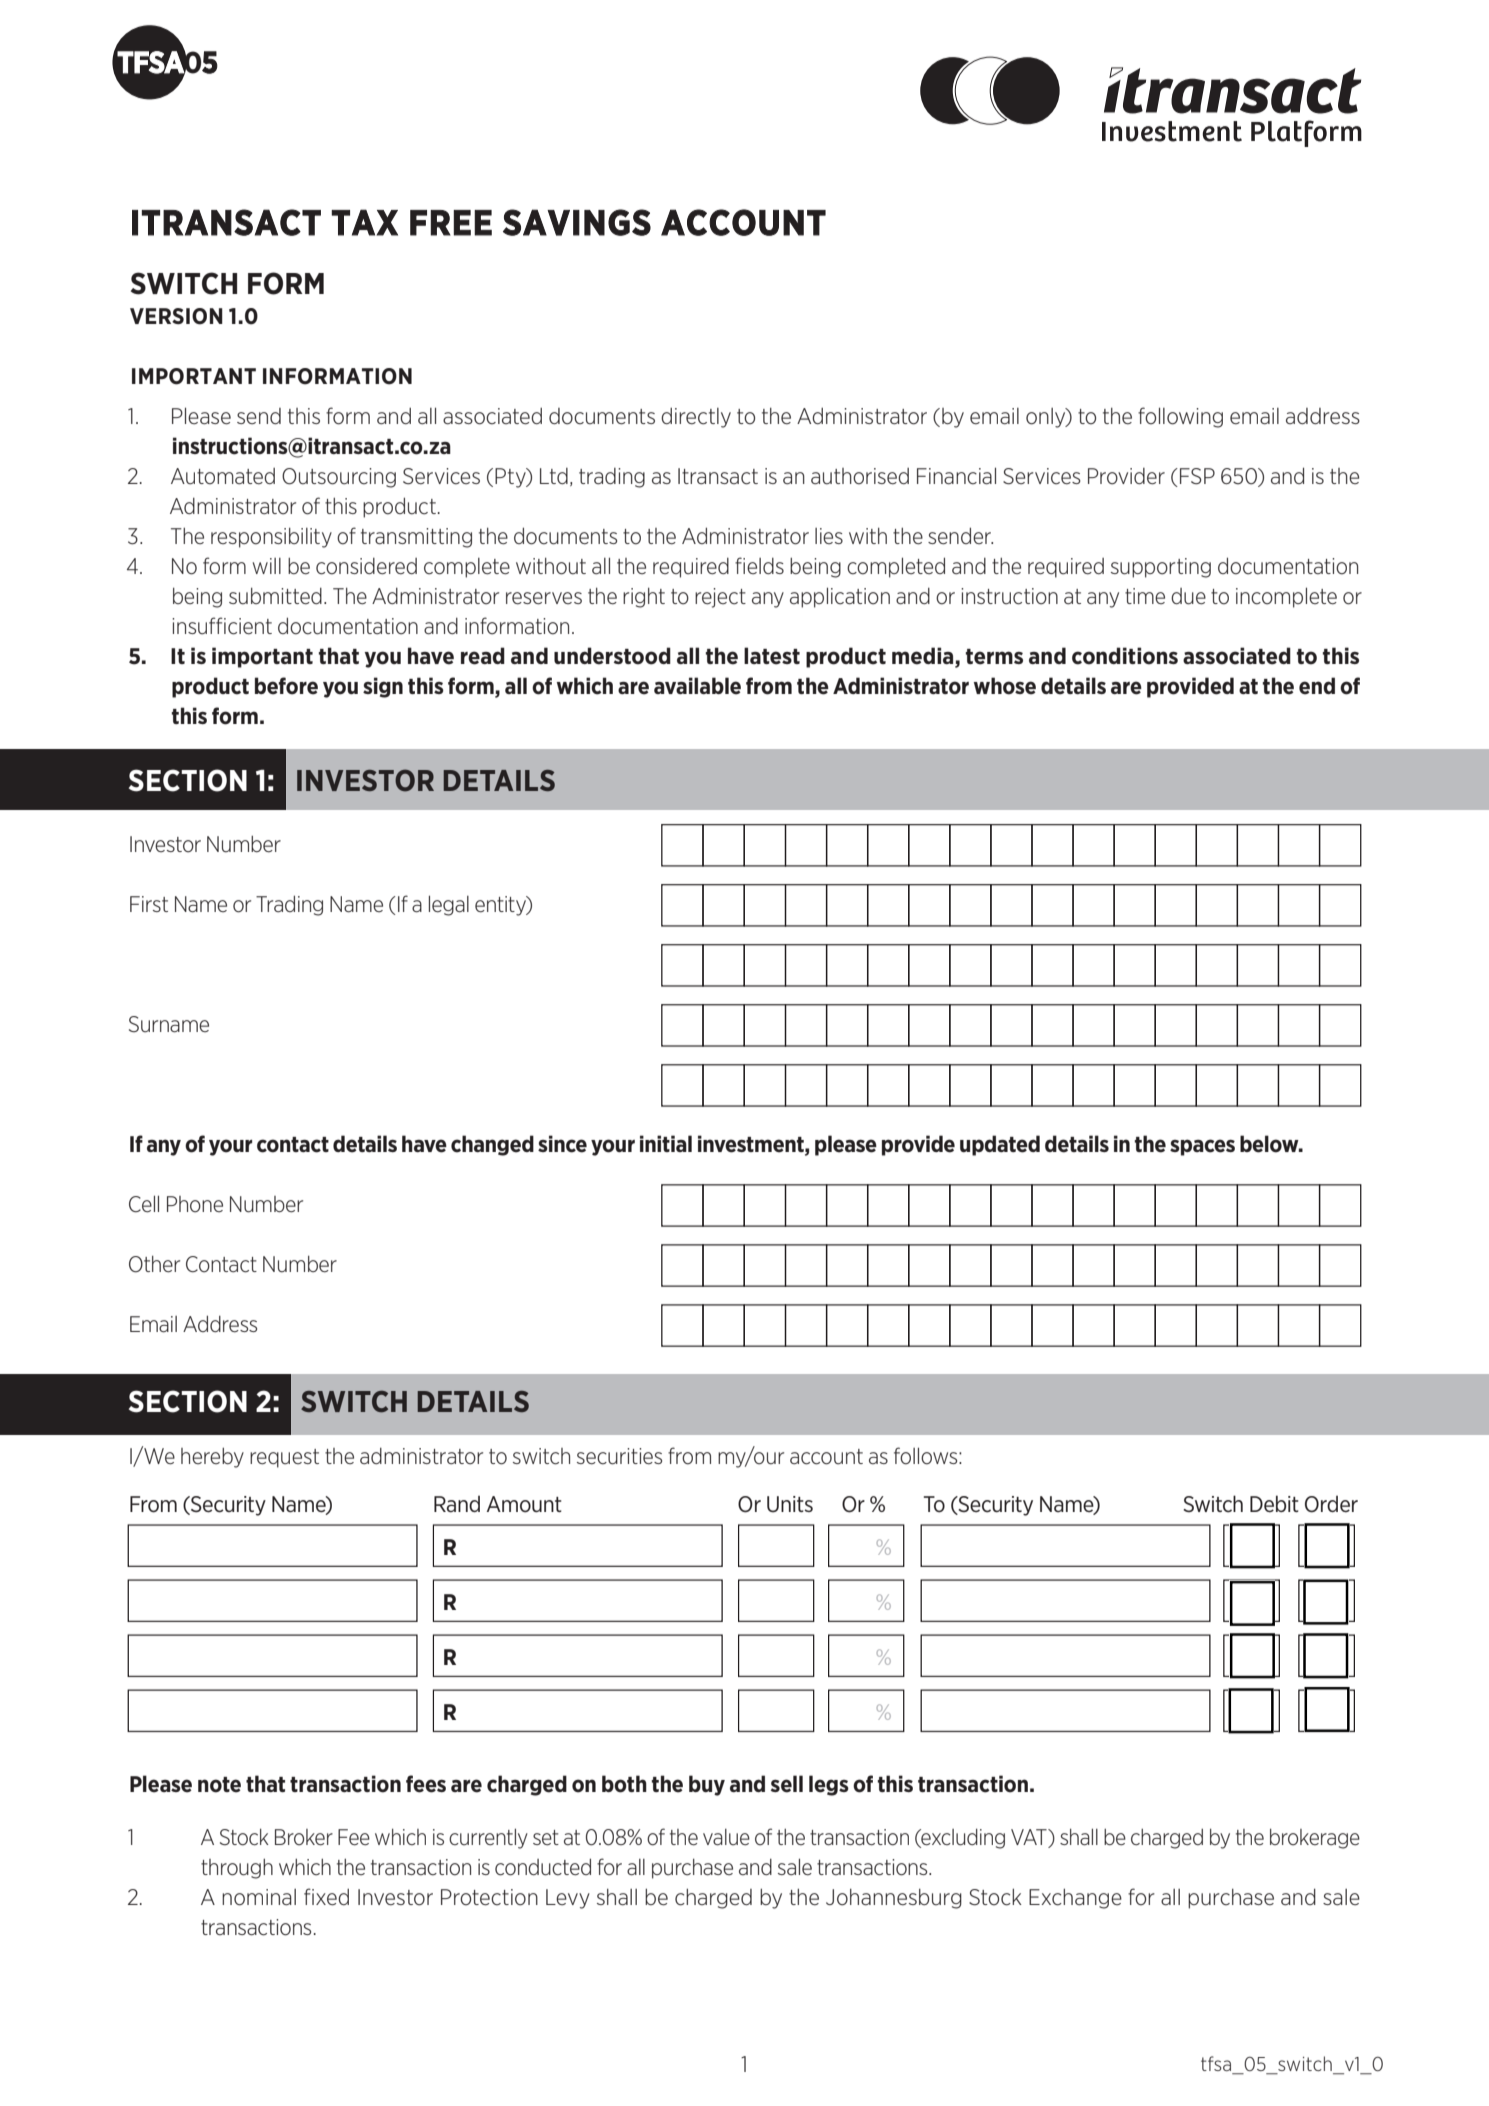 This screenshot has width=1489, height=2106. I want to click on following, so click(1180, 417).
